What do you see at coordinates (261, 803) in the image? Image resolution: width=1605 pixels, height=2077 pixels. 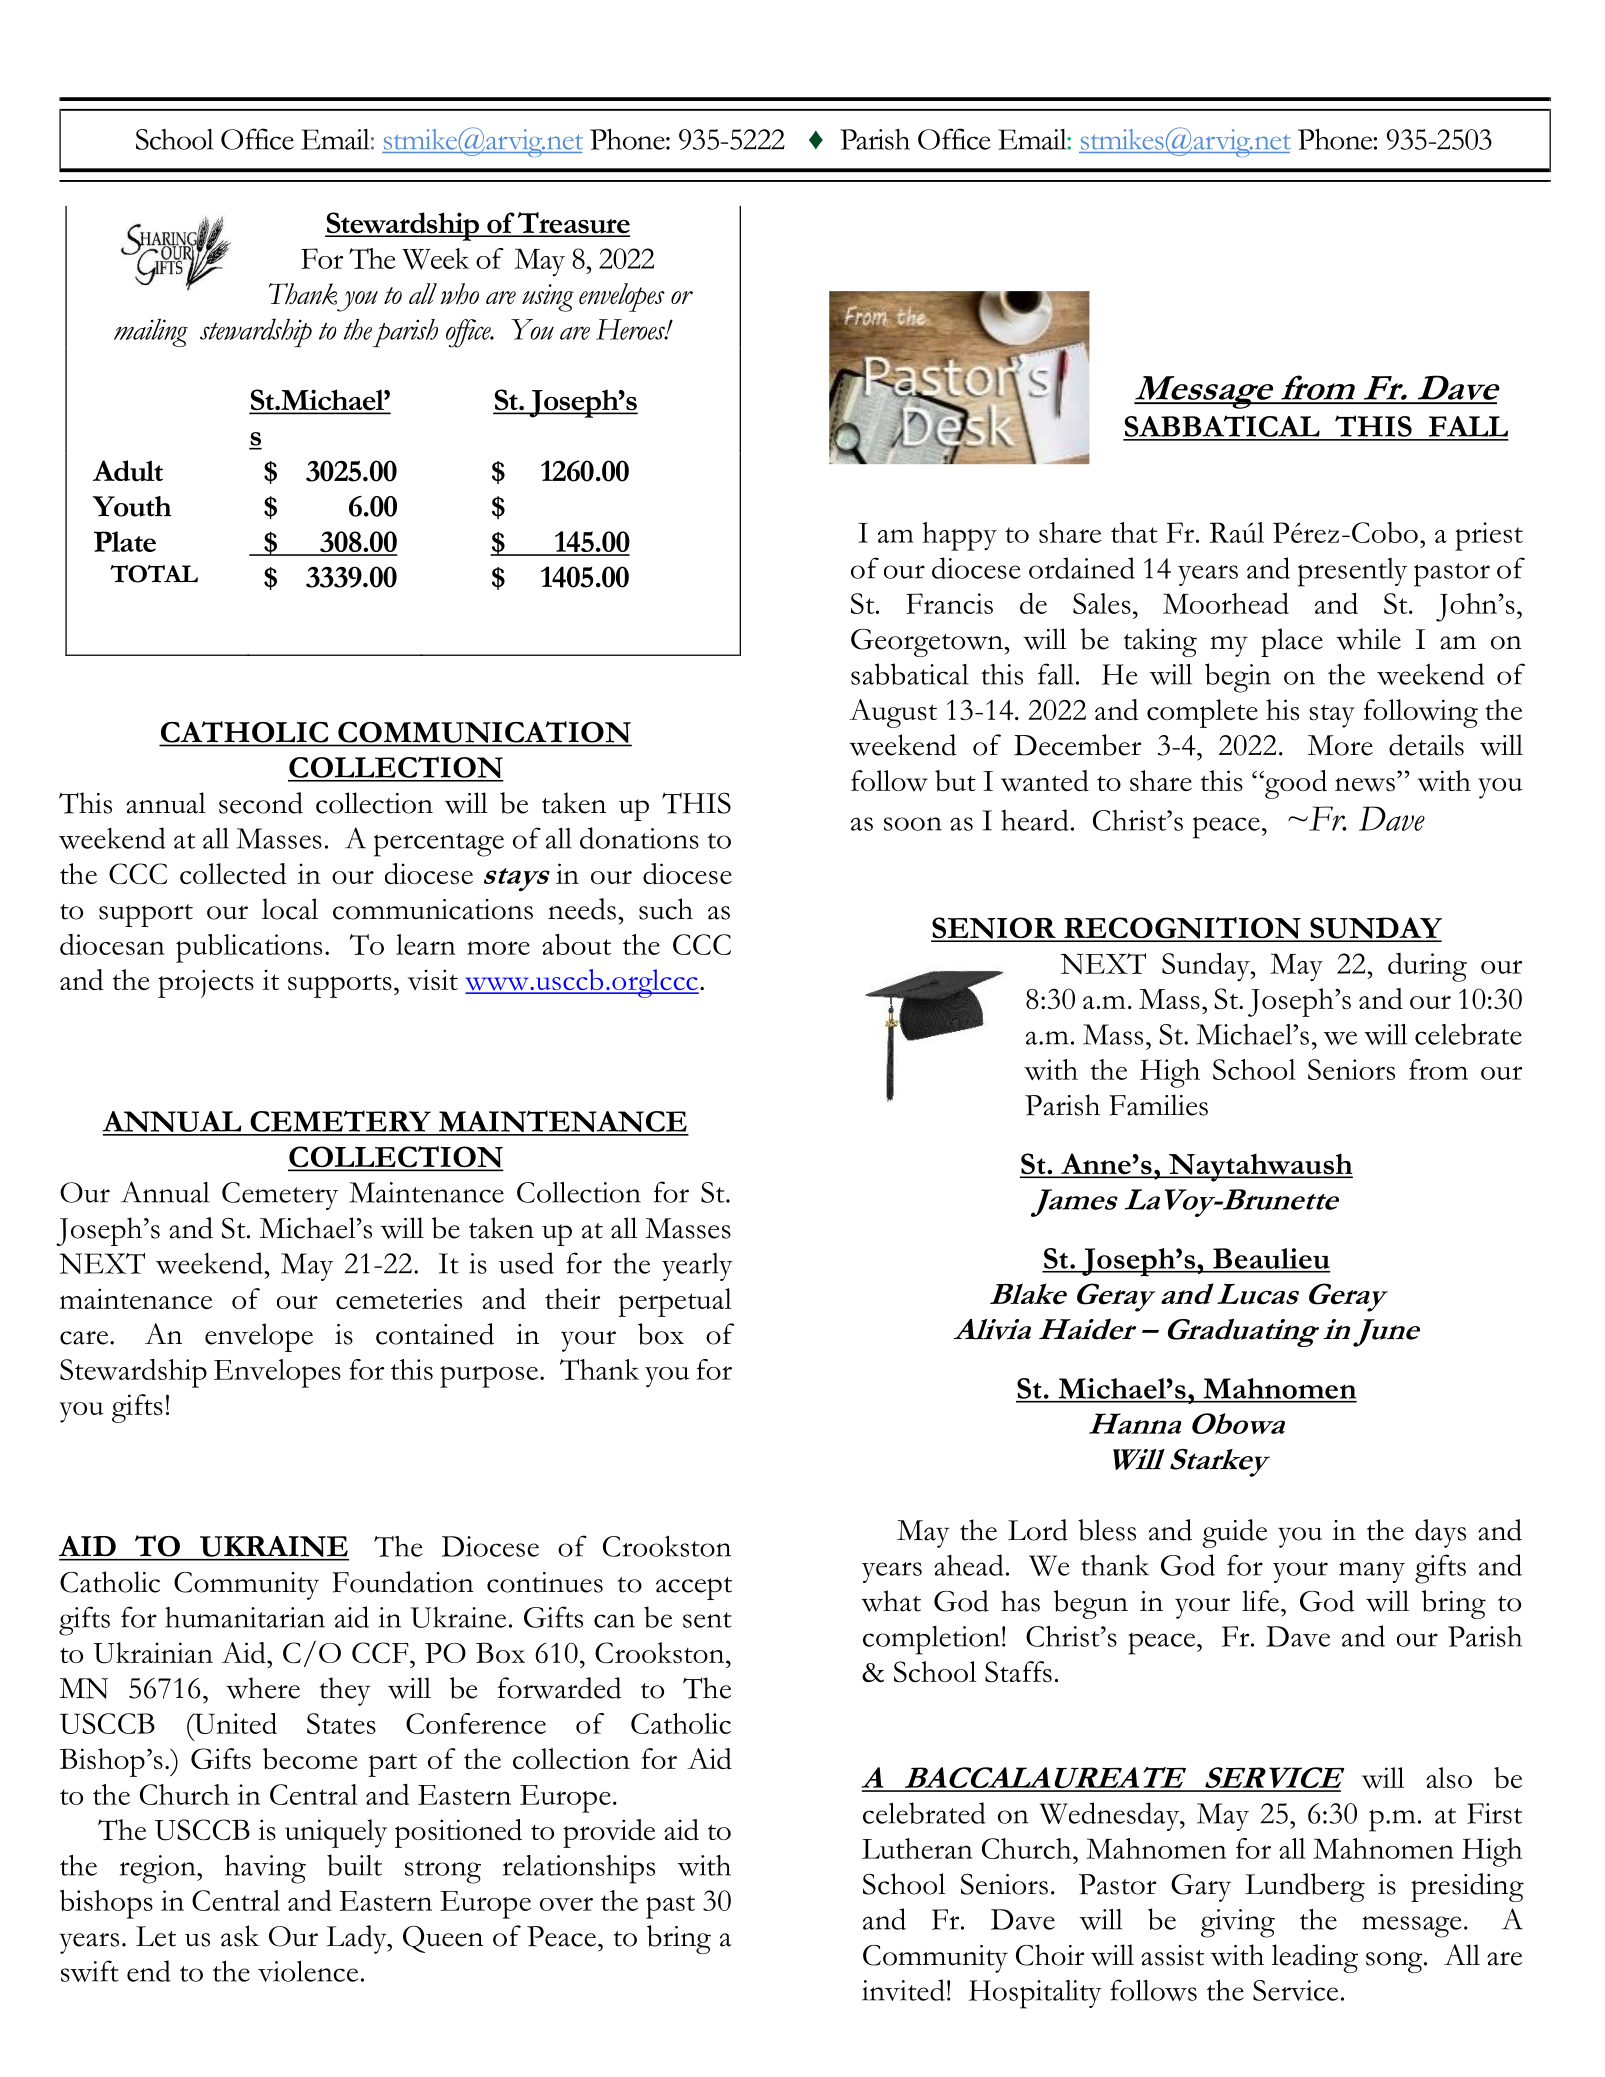 I see `second` at bounding box center [261, 803].
